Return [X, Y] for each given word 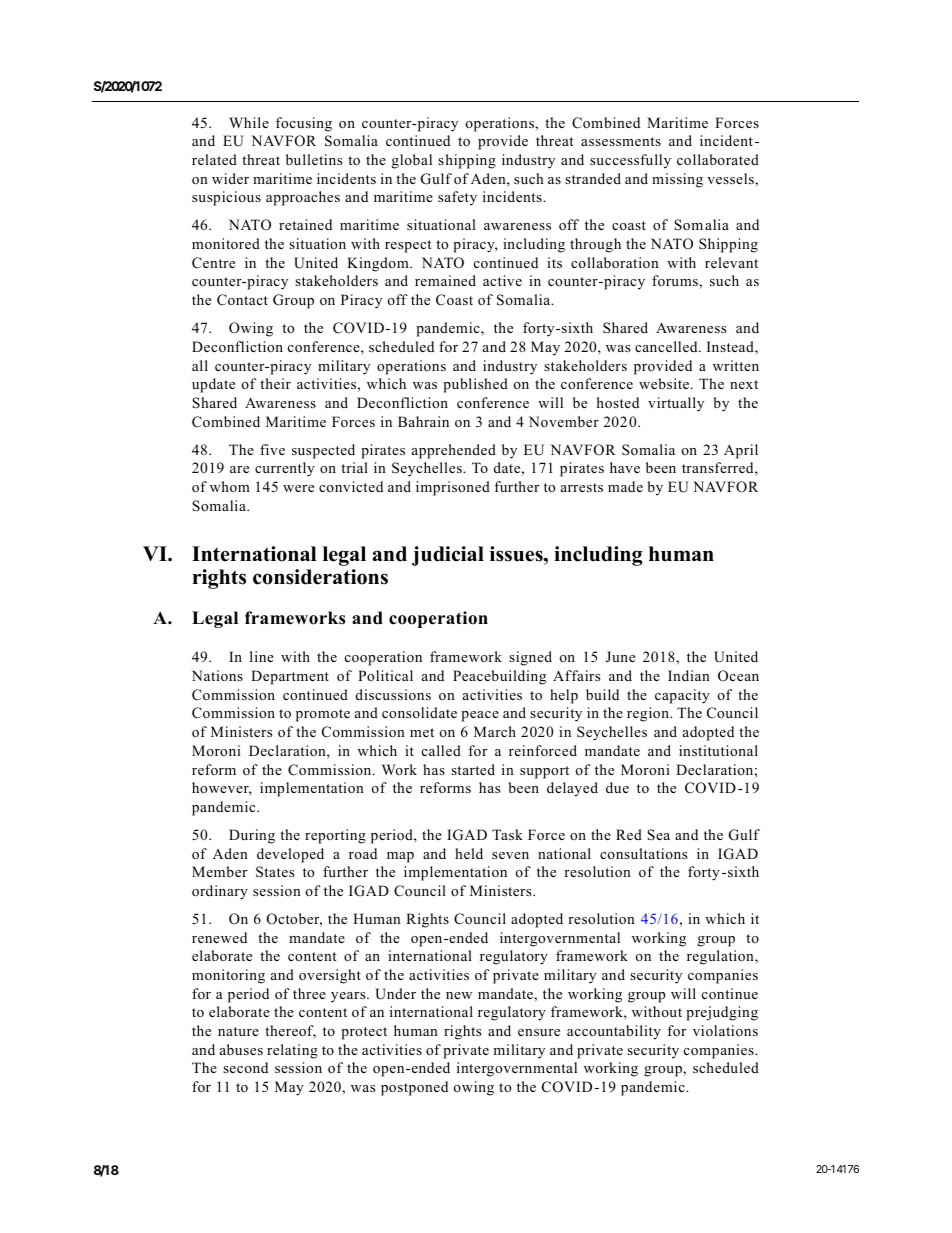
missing [677, 180]
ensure [539, 1032]
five [272, 449]
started [473, 769]
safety [457, 198]
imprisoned [453, 488]
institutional [718, 750]
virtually [676, 404]
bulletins [314, 159]
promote [323, 715]
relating [292, 1051]
